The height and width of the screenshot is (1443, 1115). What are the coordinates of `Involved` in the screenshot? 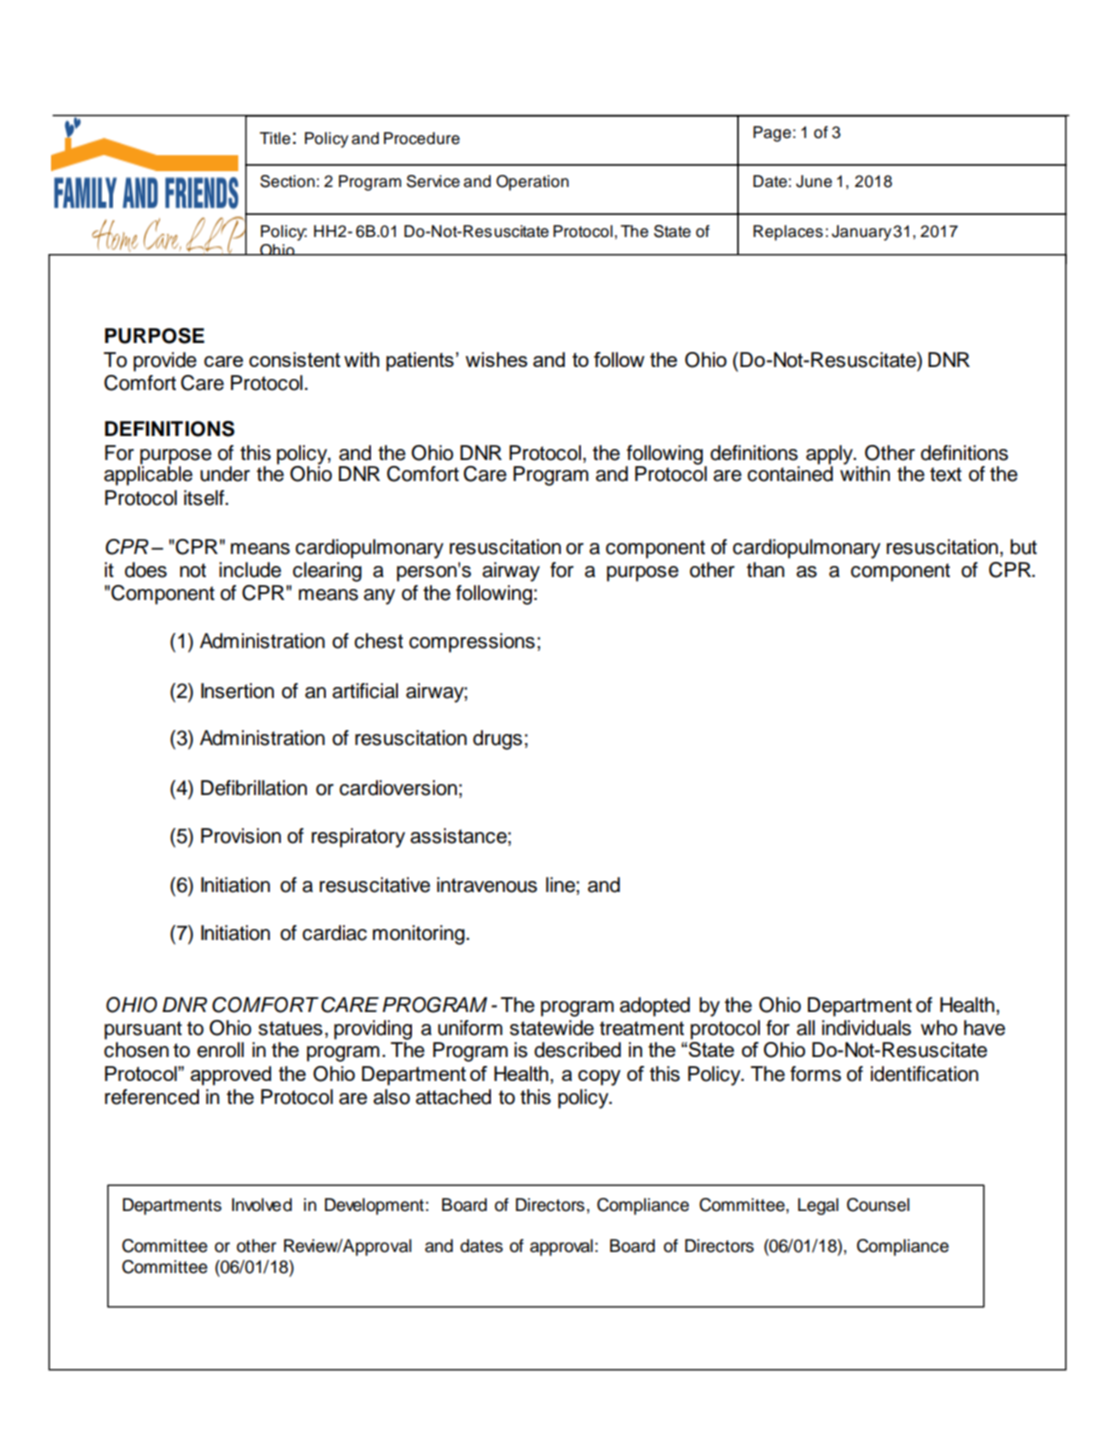 It's located at (262, 1205).
